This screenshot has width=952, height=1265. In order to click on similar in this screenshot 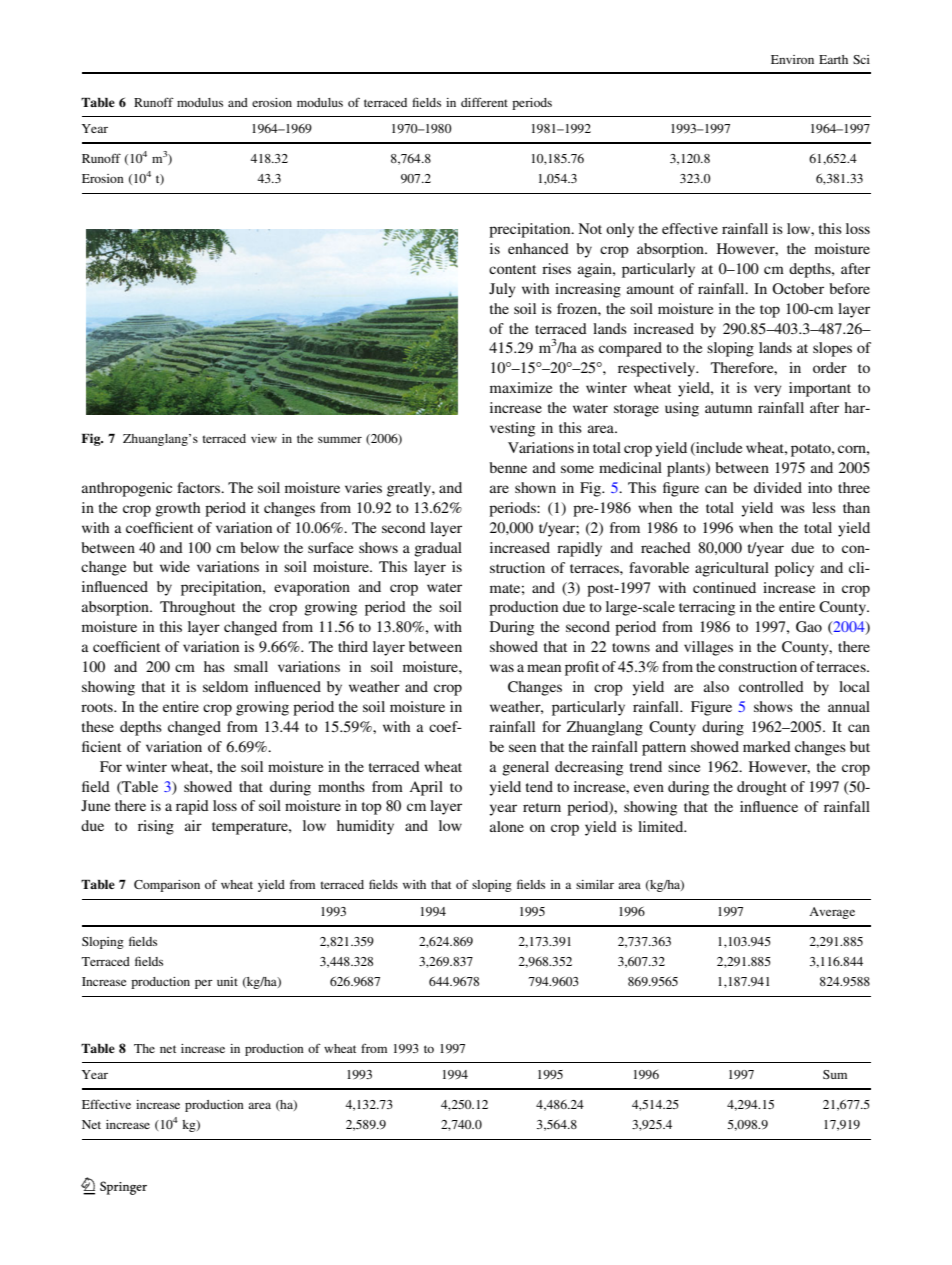, I will do `click(595, 884)`.
